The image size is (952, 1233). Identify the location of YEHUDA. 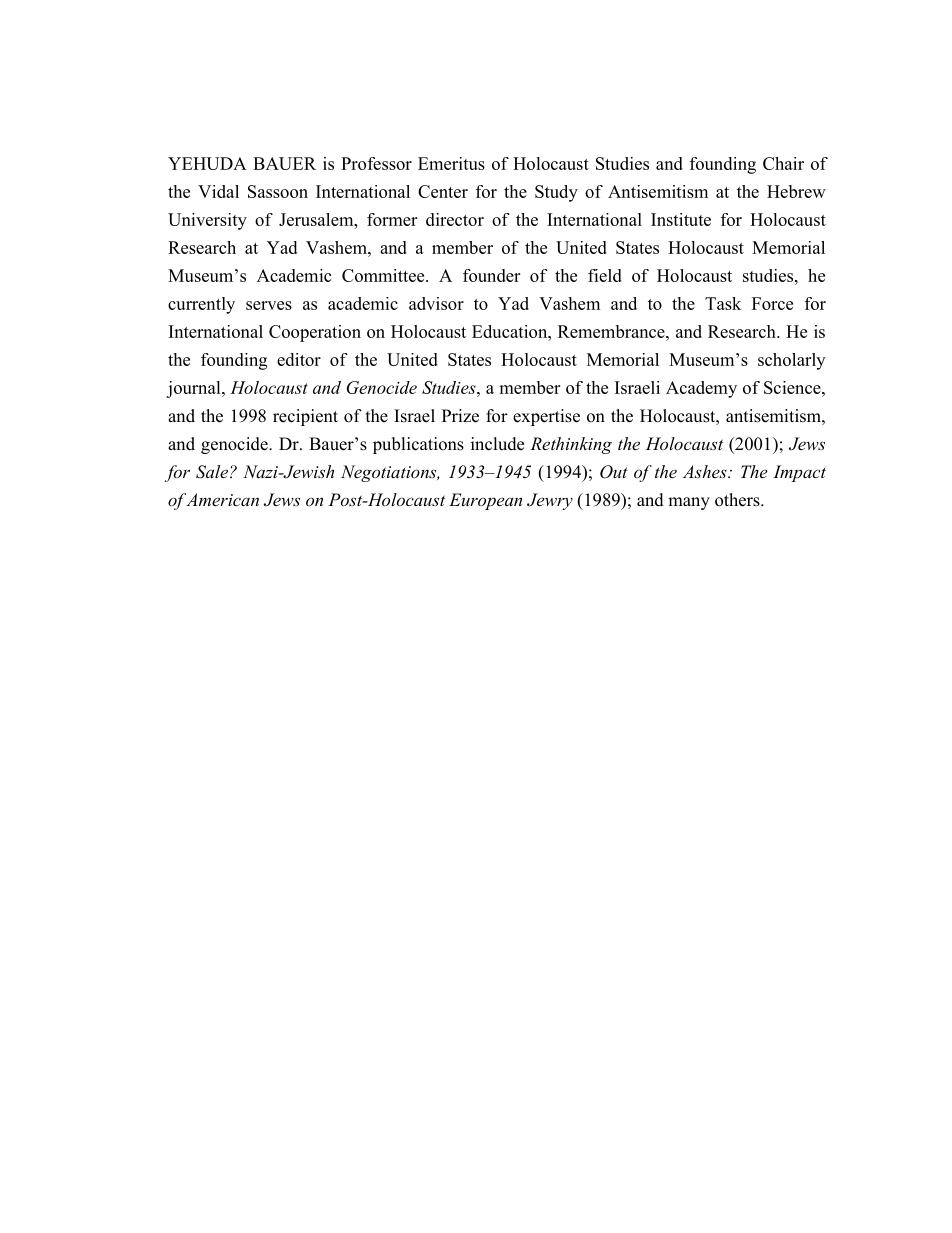
(207, 163).
